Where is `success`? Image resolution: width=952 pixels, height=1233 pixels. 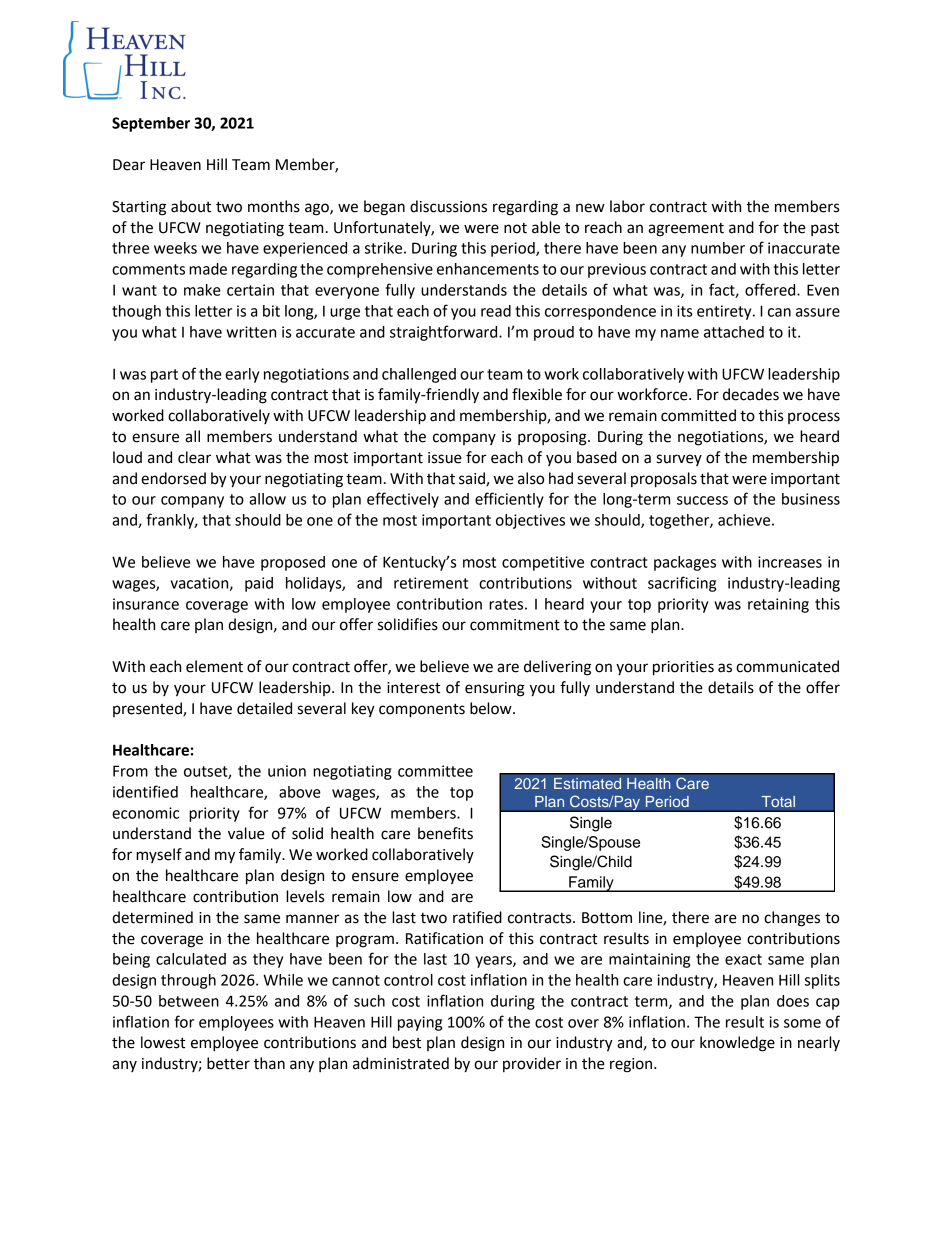
success is located at coordinates (702, 500).
